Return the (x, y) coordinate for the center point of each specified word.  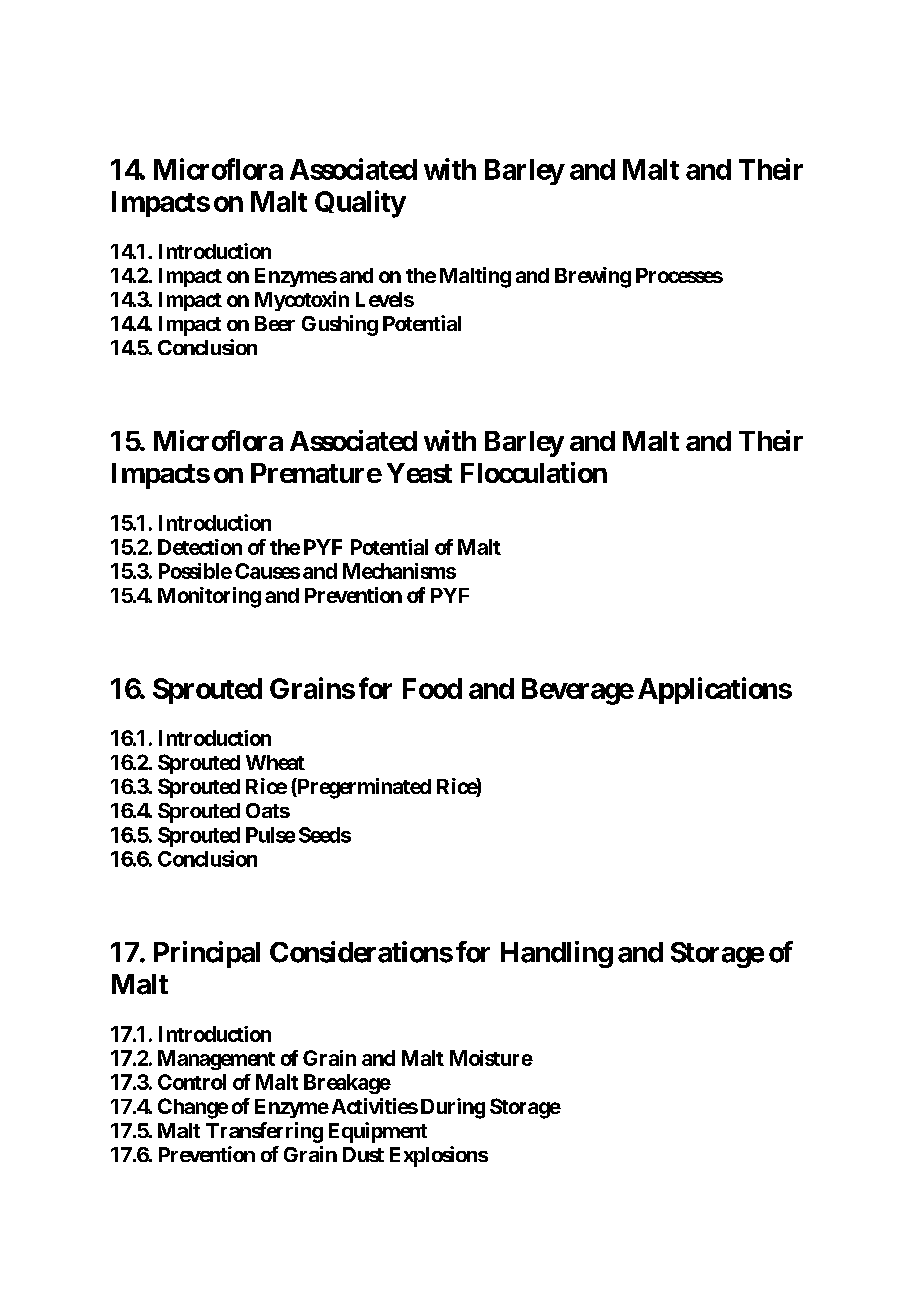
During (453, 1108)
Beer (275, 323)
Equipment (378, 1132)
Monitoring (209, 597)
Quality (360, 204)
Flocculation (534, 472)
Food (432, 688)
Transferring (264, 1132)
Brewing (593, 277)
